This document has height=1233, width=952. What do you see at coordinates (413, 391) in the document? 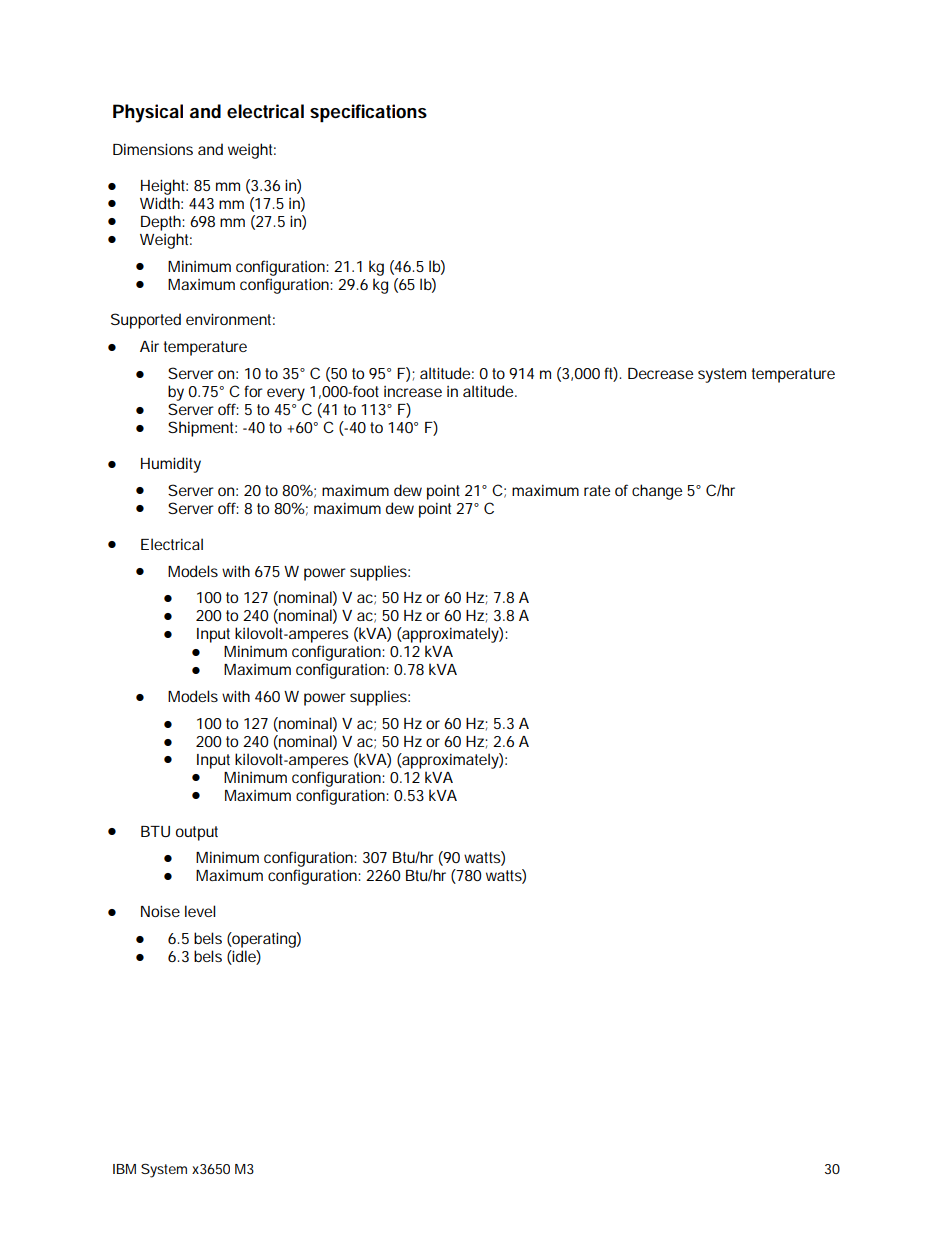
I see `increase` at bounding box center [413, 391].
